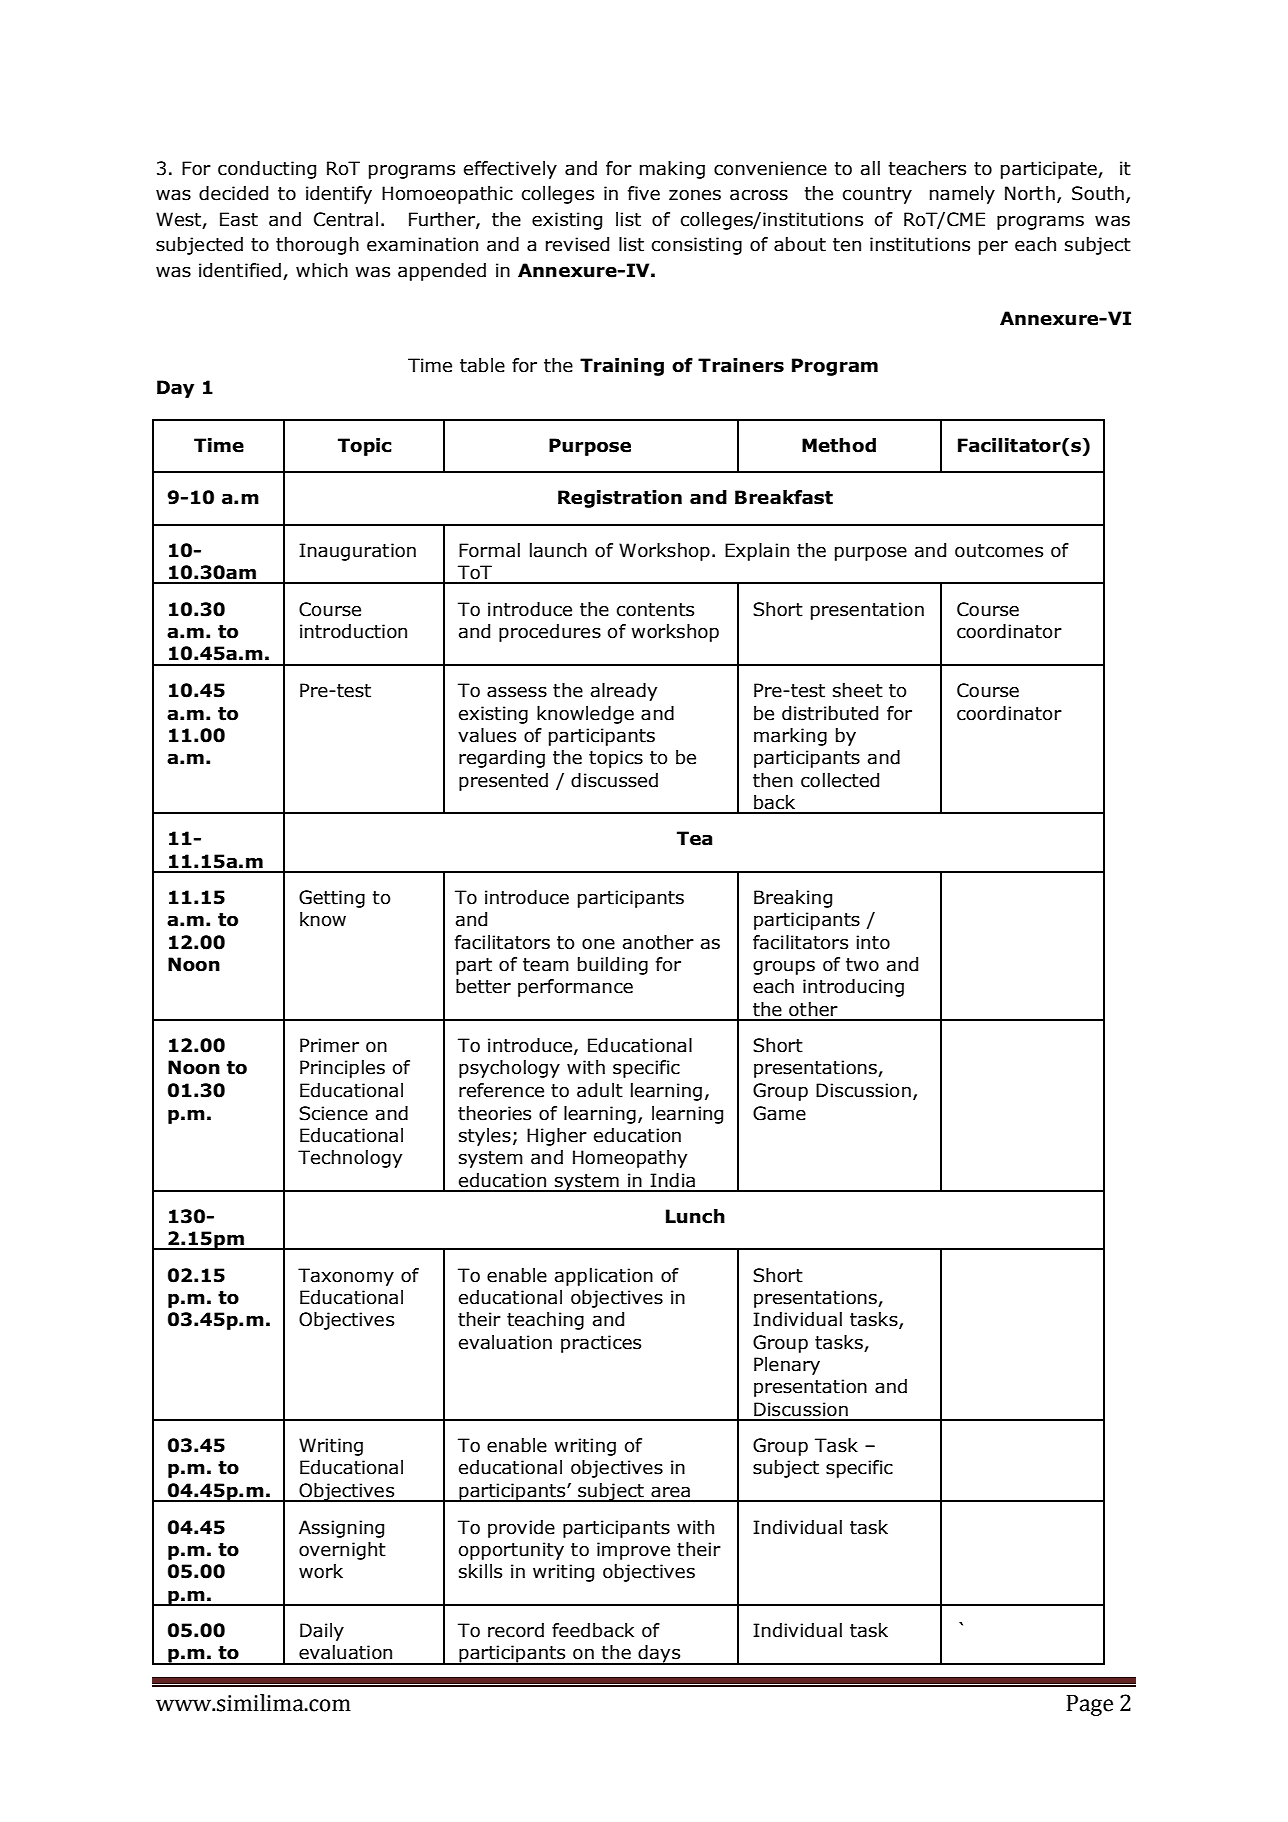 Image resolution: width=1288 pixels, height=1822 pixels. I want to click on Page, so click(1089, 1705).
